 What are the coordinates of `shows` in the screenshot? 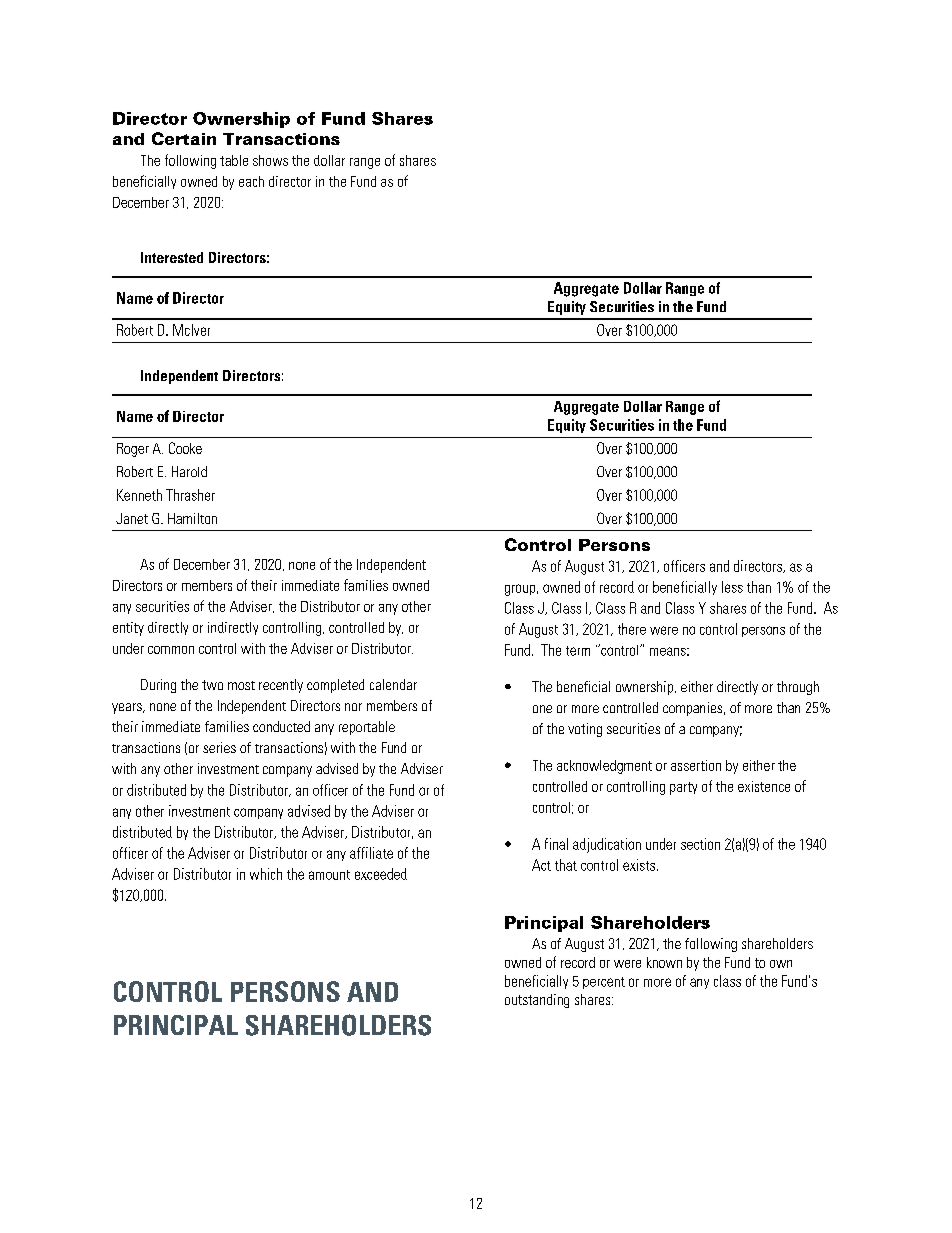 It's located at (270, 160).
